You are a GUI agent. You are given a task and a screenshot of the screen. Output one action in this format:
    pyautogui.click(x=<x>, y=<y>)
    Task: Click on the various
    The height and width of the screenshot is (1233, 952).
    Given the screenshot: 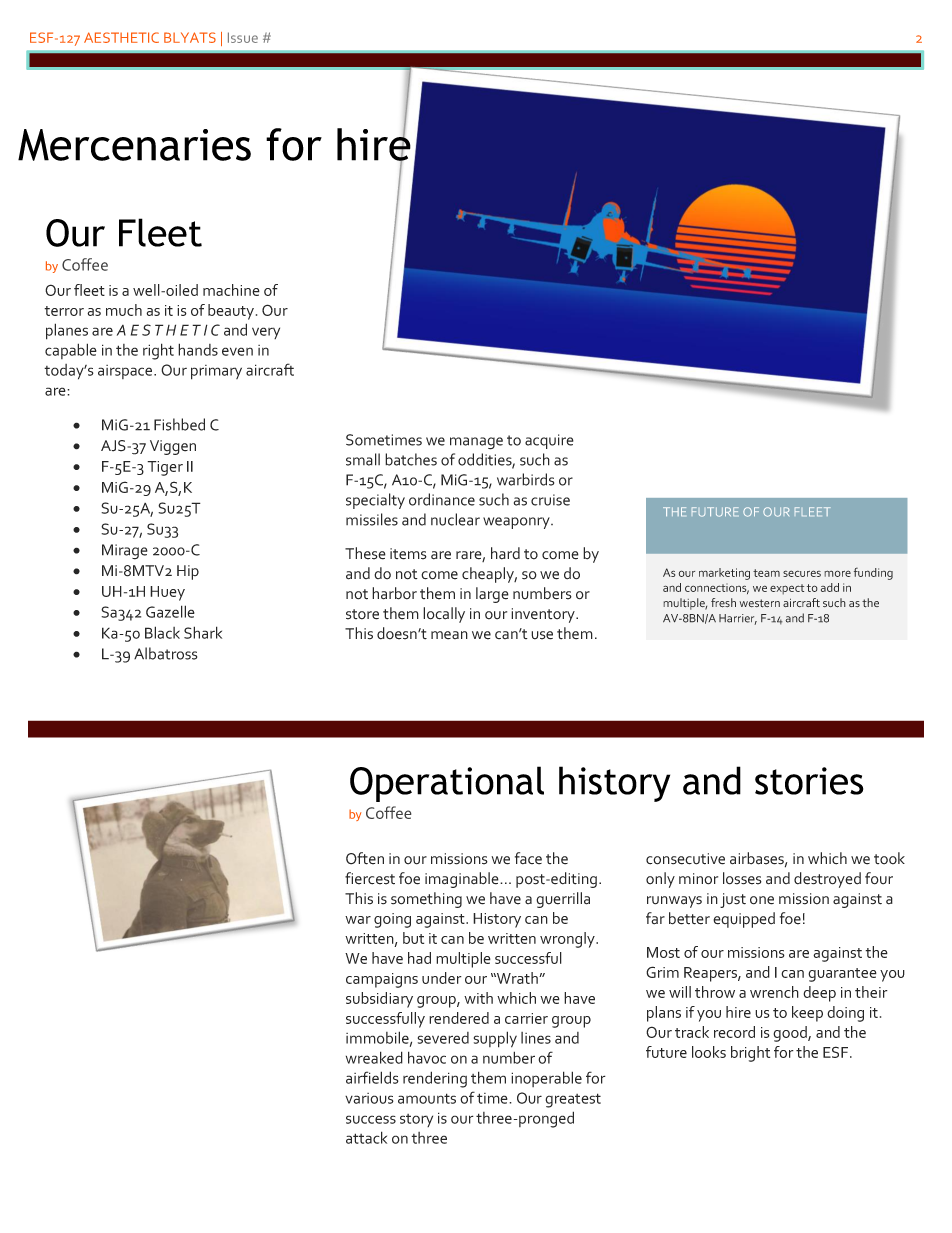 What is the action you would take?
    pyautogui.click(x=369, y=1098)
